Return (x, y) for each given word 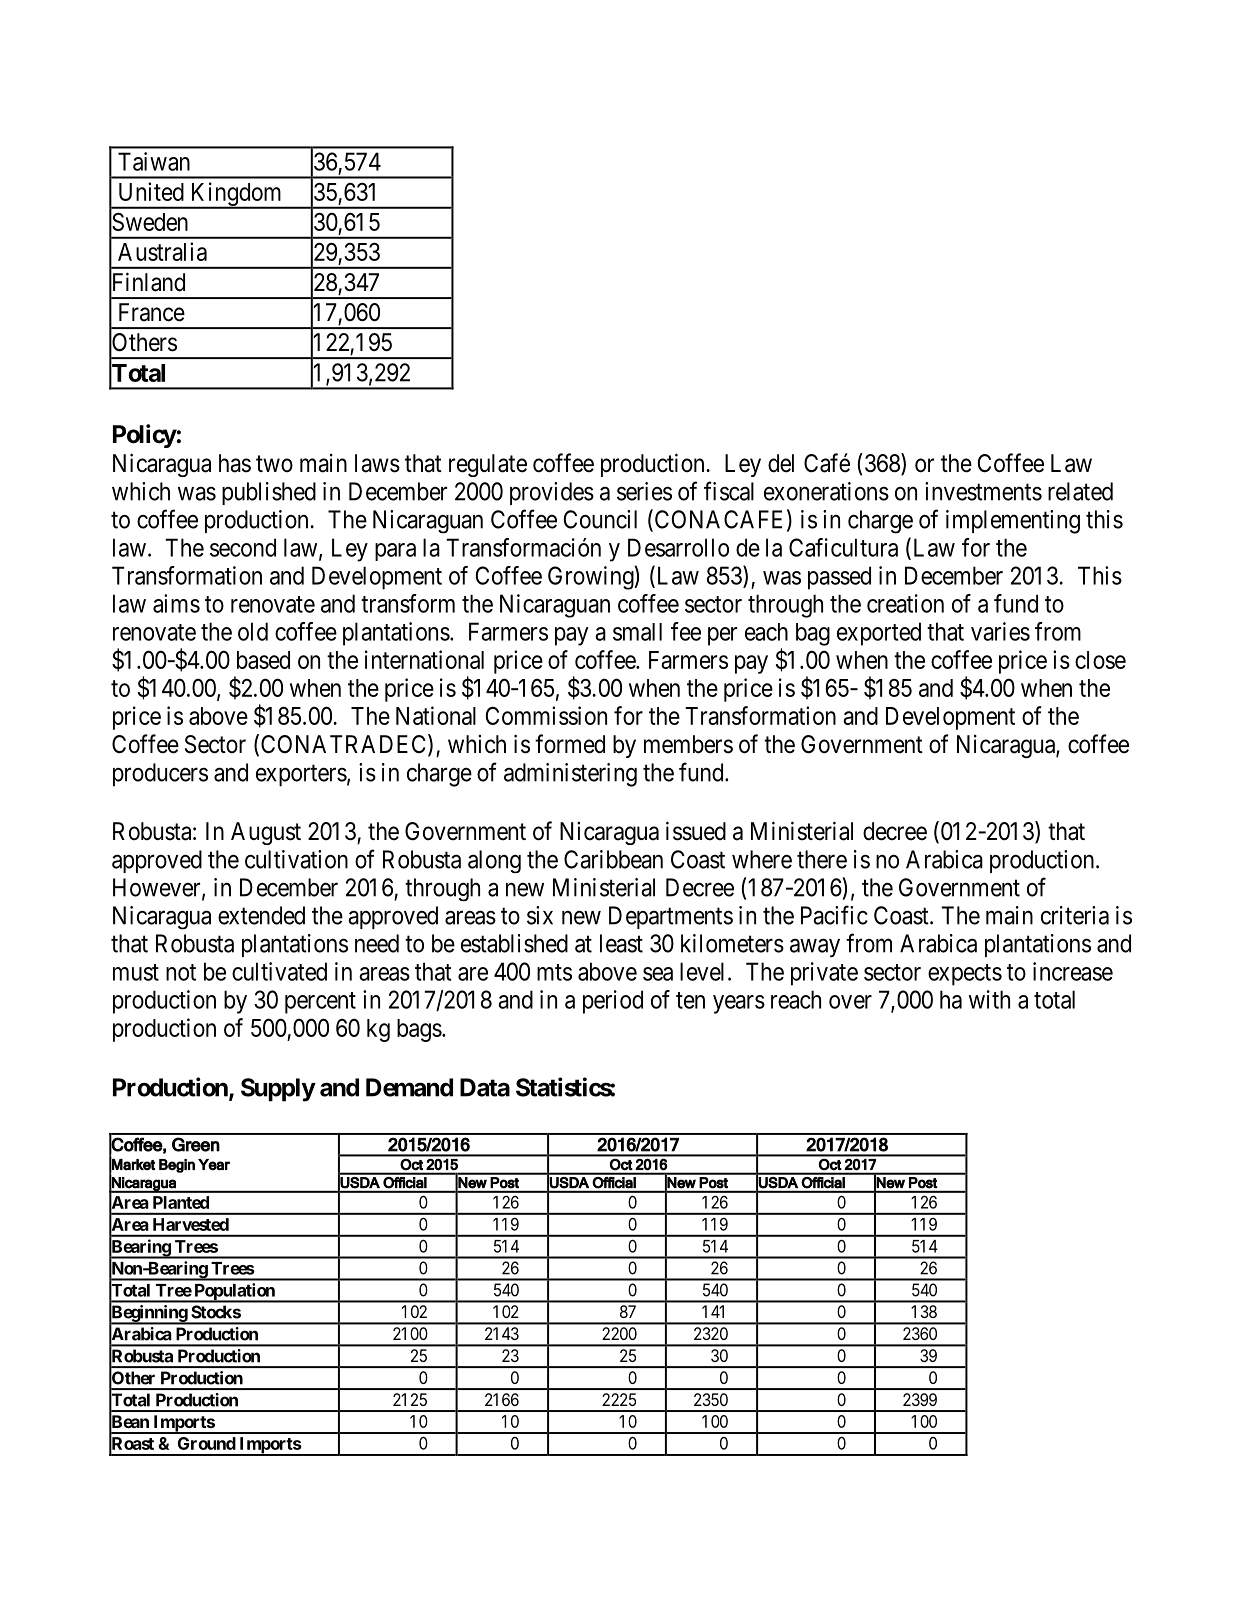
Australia (162, 251)
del (781, 463)
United (151, 191)
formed (570, 744)
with (989, 999)
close (1100, 660)
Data (485, 1087)
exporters (301, 776)
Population (234, 1293)
